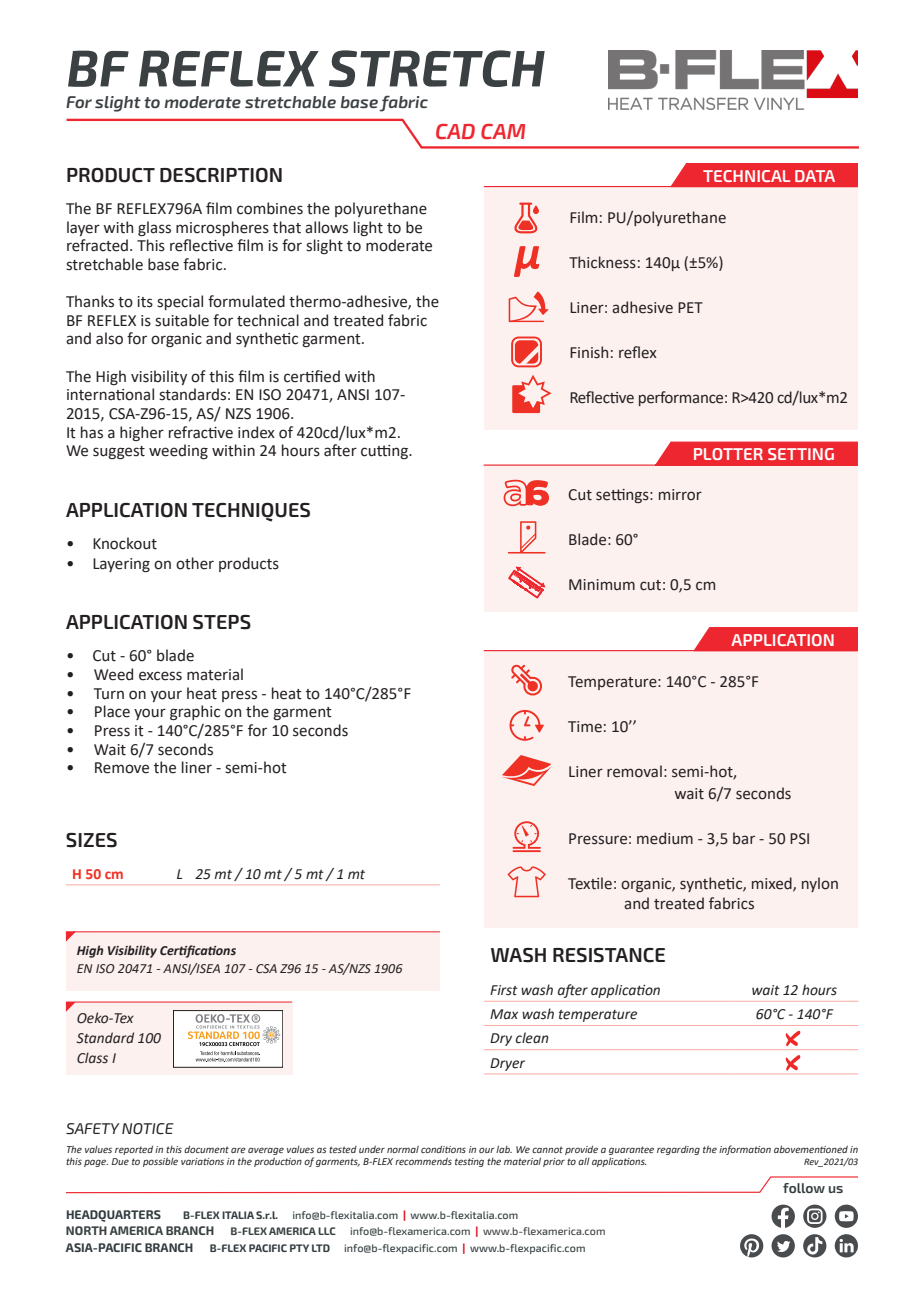 The image size is (924, 1308). I want to click on DESCRIPTION, so click(221, 175).
